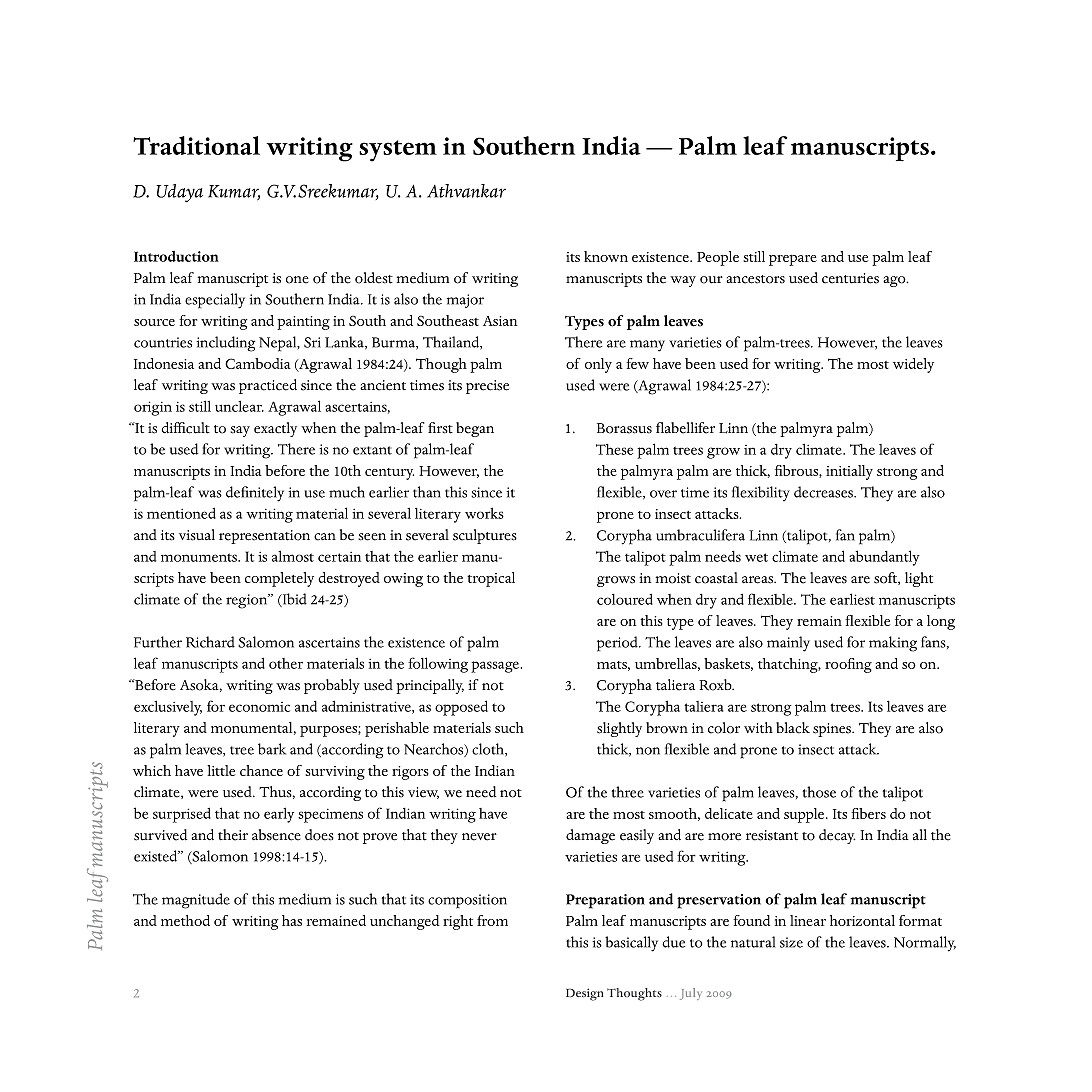 Image resolution: width=1092 pixels, height=1092 pixels. What do you see at coordinates (793, 260) in the screenshot?
I see `prepare` at bounding box center [793, 260].
